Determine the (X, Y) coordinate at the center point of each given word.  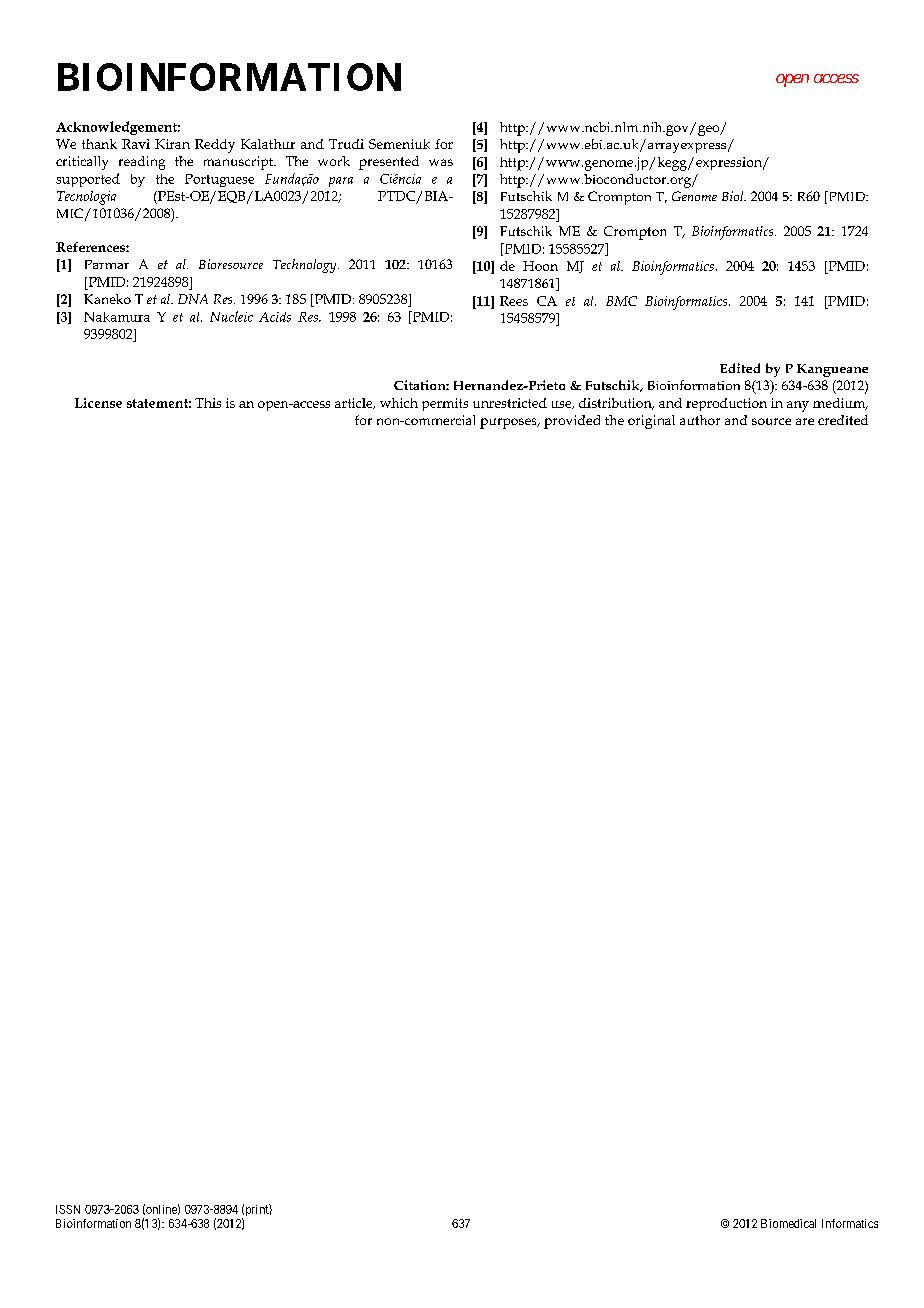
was (441, 162)
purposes (509, 423)
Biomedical (788, 1223)
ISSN (68, 1209)
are (805, 421)
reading (142, 163)
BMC (621, 301)
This (208, 403)
